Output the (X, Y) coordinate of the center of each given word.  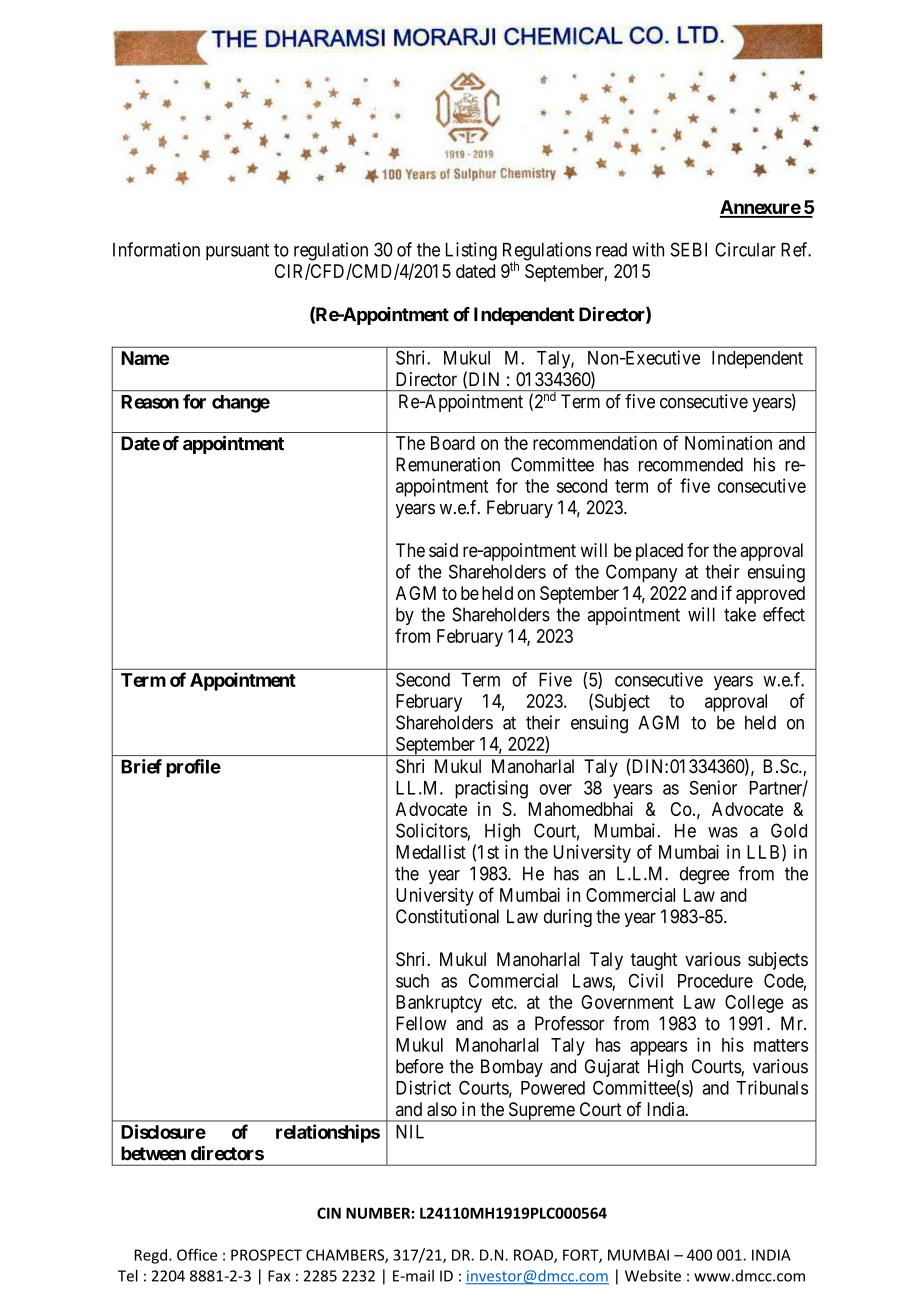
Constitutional (447, 916)
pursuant (237, 251)
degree (704, 875)
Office (197, 1255)
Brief (141, 766)
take (740, 614)
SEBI (688, 249)
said (443, 550)
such (412, 981)
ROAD (534, 1256)
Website (653, 1275)
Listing (471, 251)
